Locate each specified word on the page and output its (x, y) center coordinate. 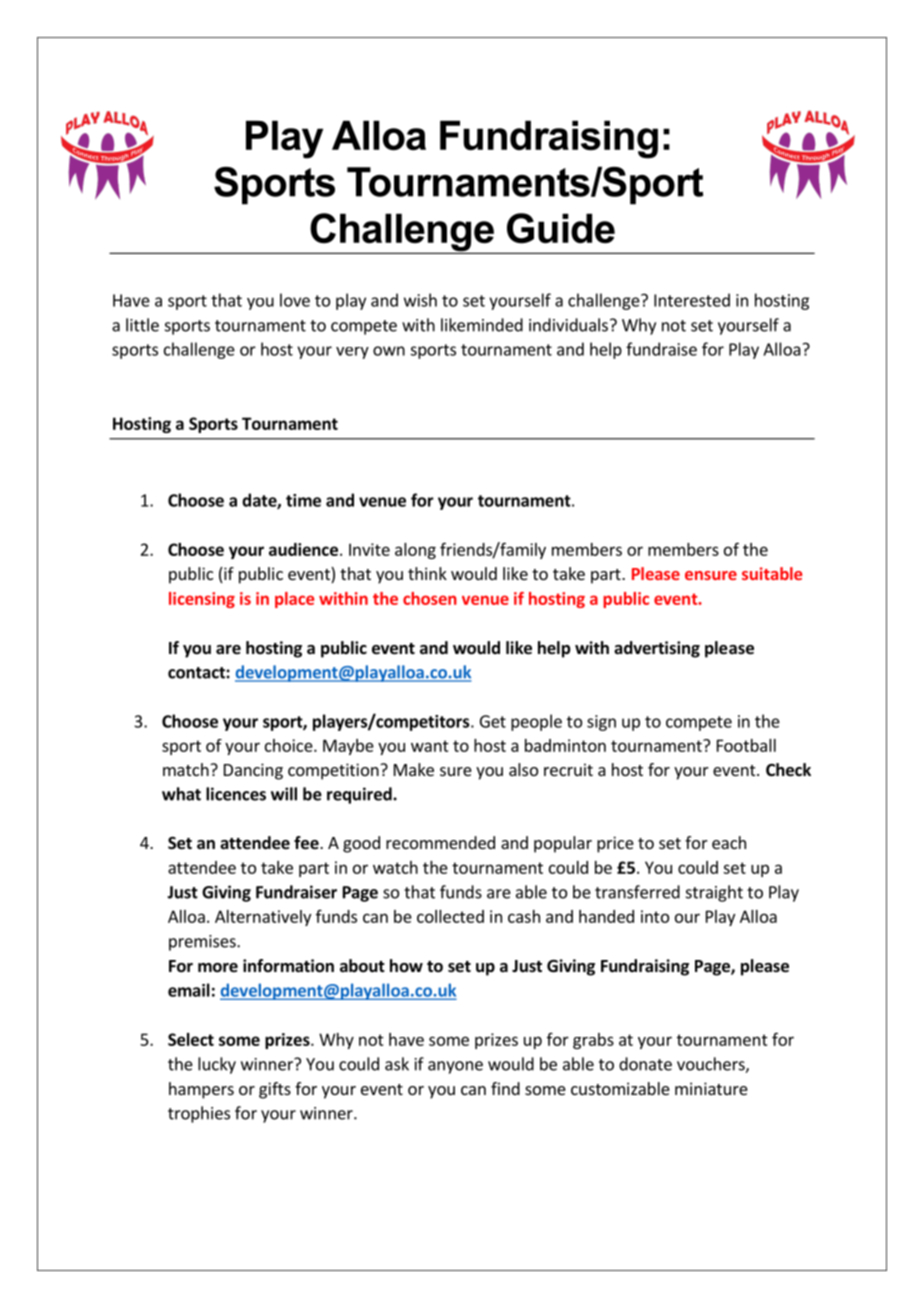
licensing (202, 600)
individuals (568, 325)
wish (420, 300)
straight (714, 893)
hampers (201, 1090)
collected (450, 916)
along (415, 551)
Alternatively (263, 918)
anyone (455, 1067)
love (295, 300)
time (303, 500)
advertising (657, 649)
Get (493, 721)
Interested (692, 300)
